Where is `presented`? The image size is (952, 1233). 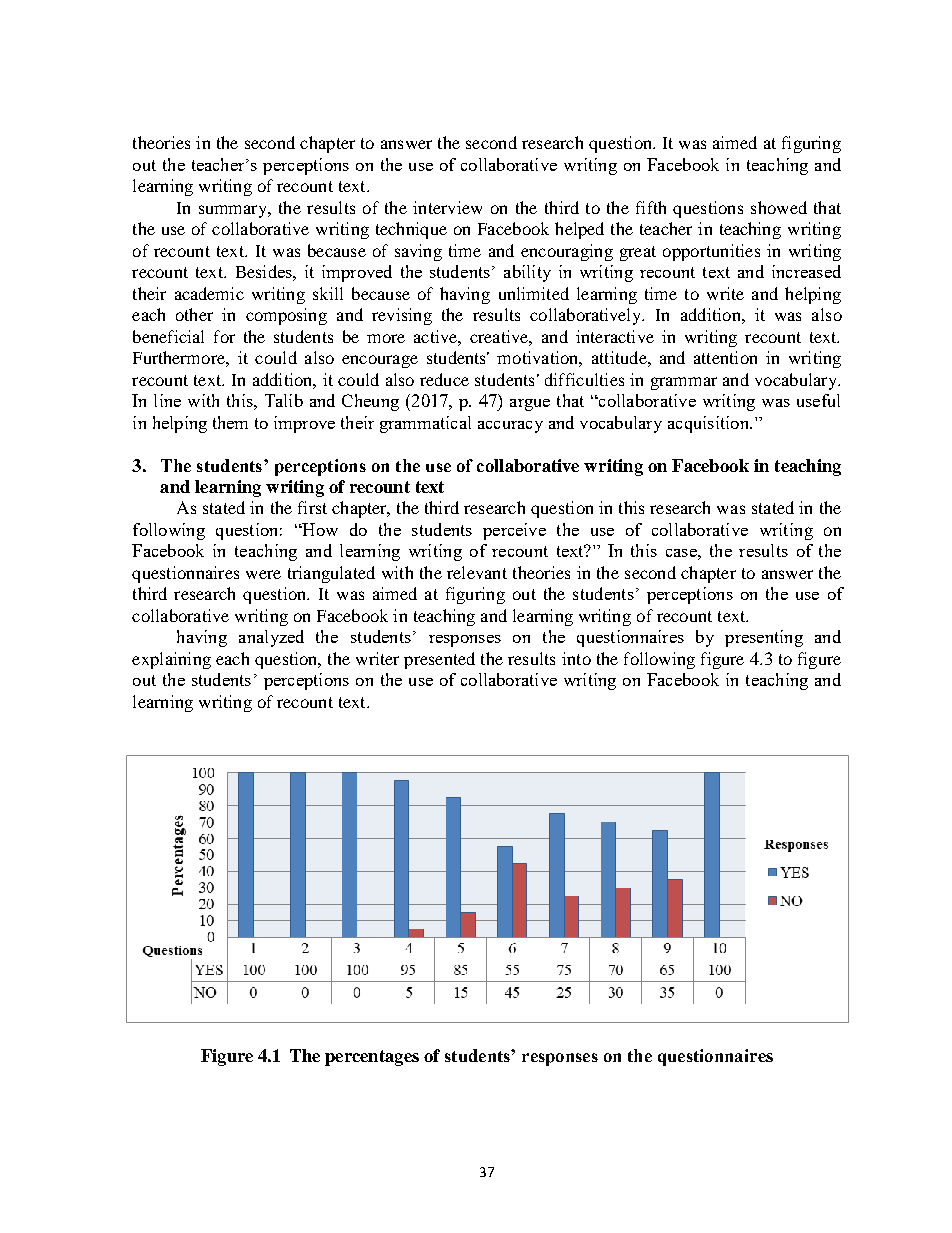
presented is located at coordinates (439, 660).
